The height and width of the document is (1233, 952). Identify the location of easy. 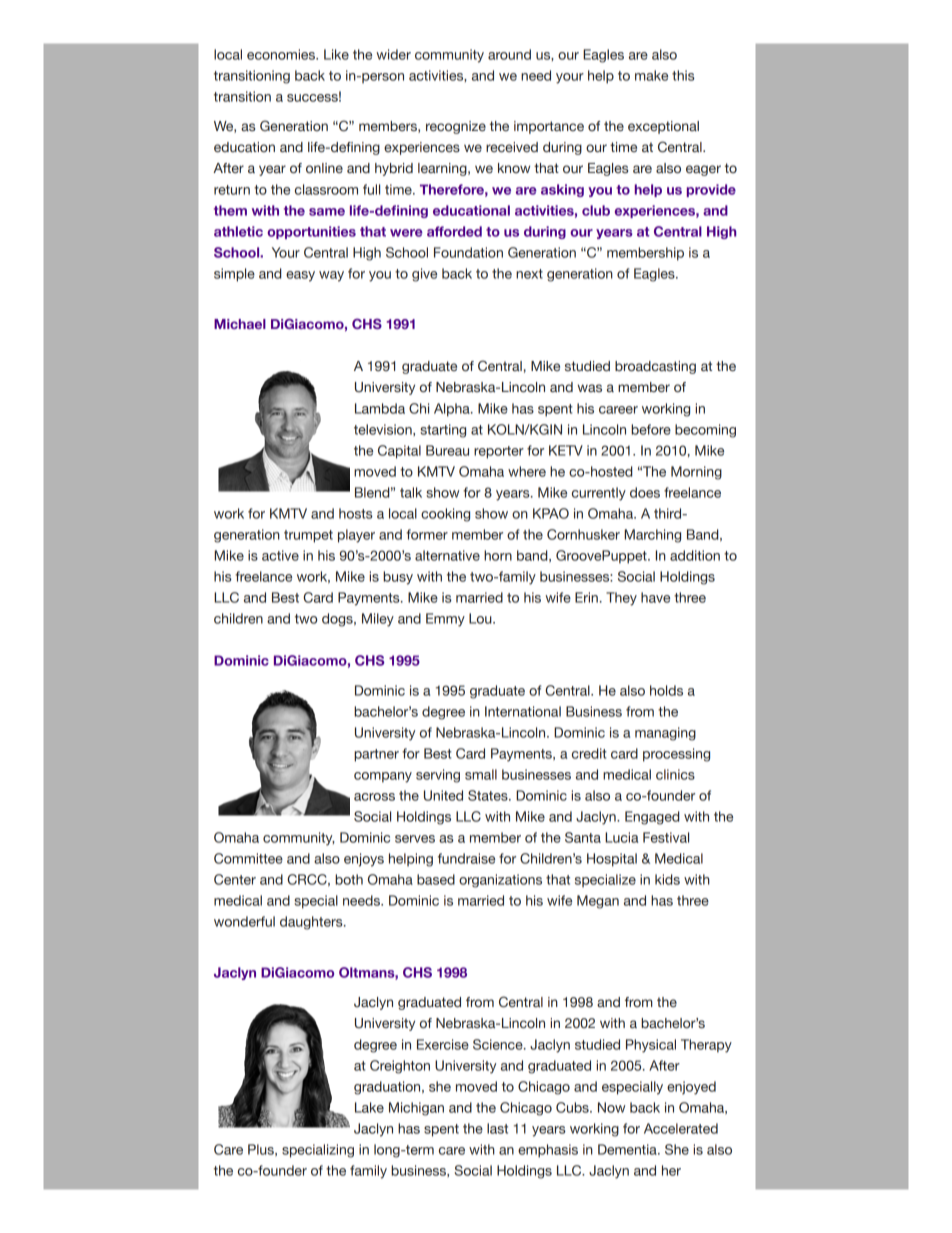
(300, 276).
